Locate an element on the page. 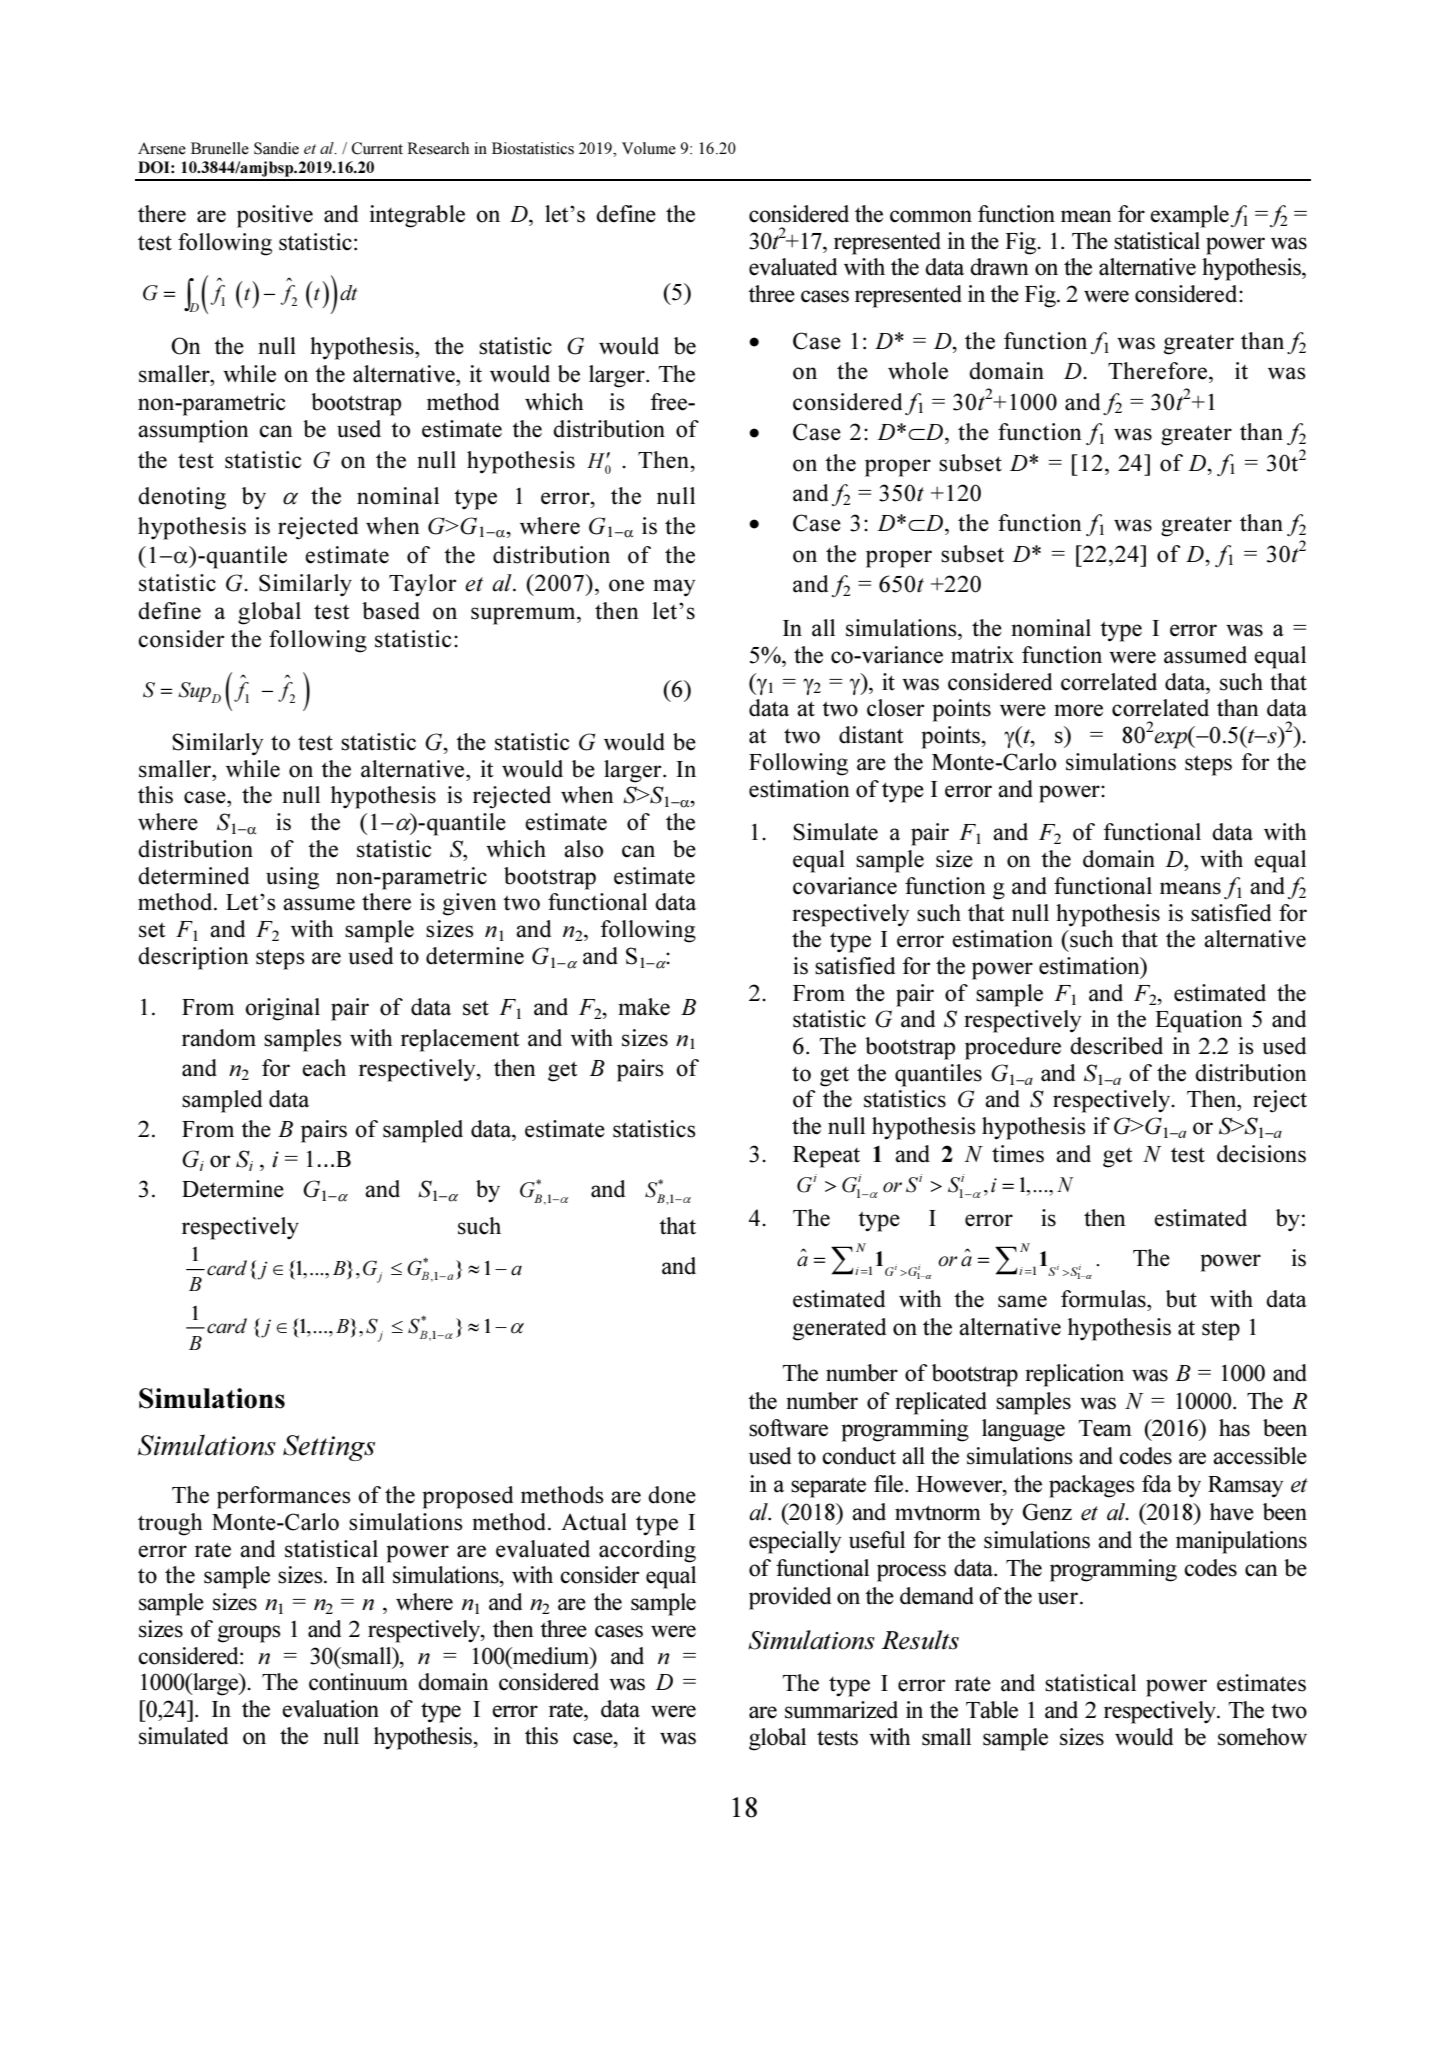 The height and width of the page is (2046, 1446). based is located at coordinates (391, 611).
